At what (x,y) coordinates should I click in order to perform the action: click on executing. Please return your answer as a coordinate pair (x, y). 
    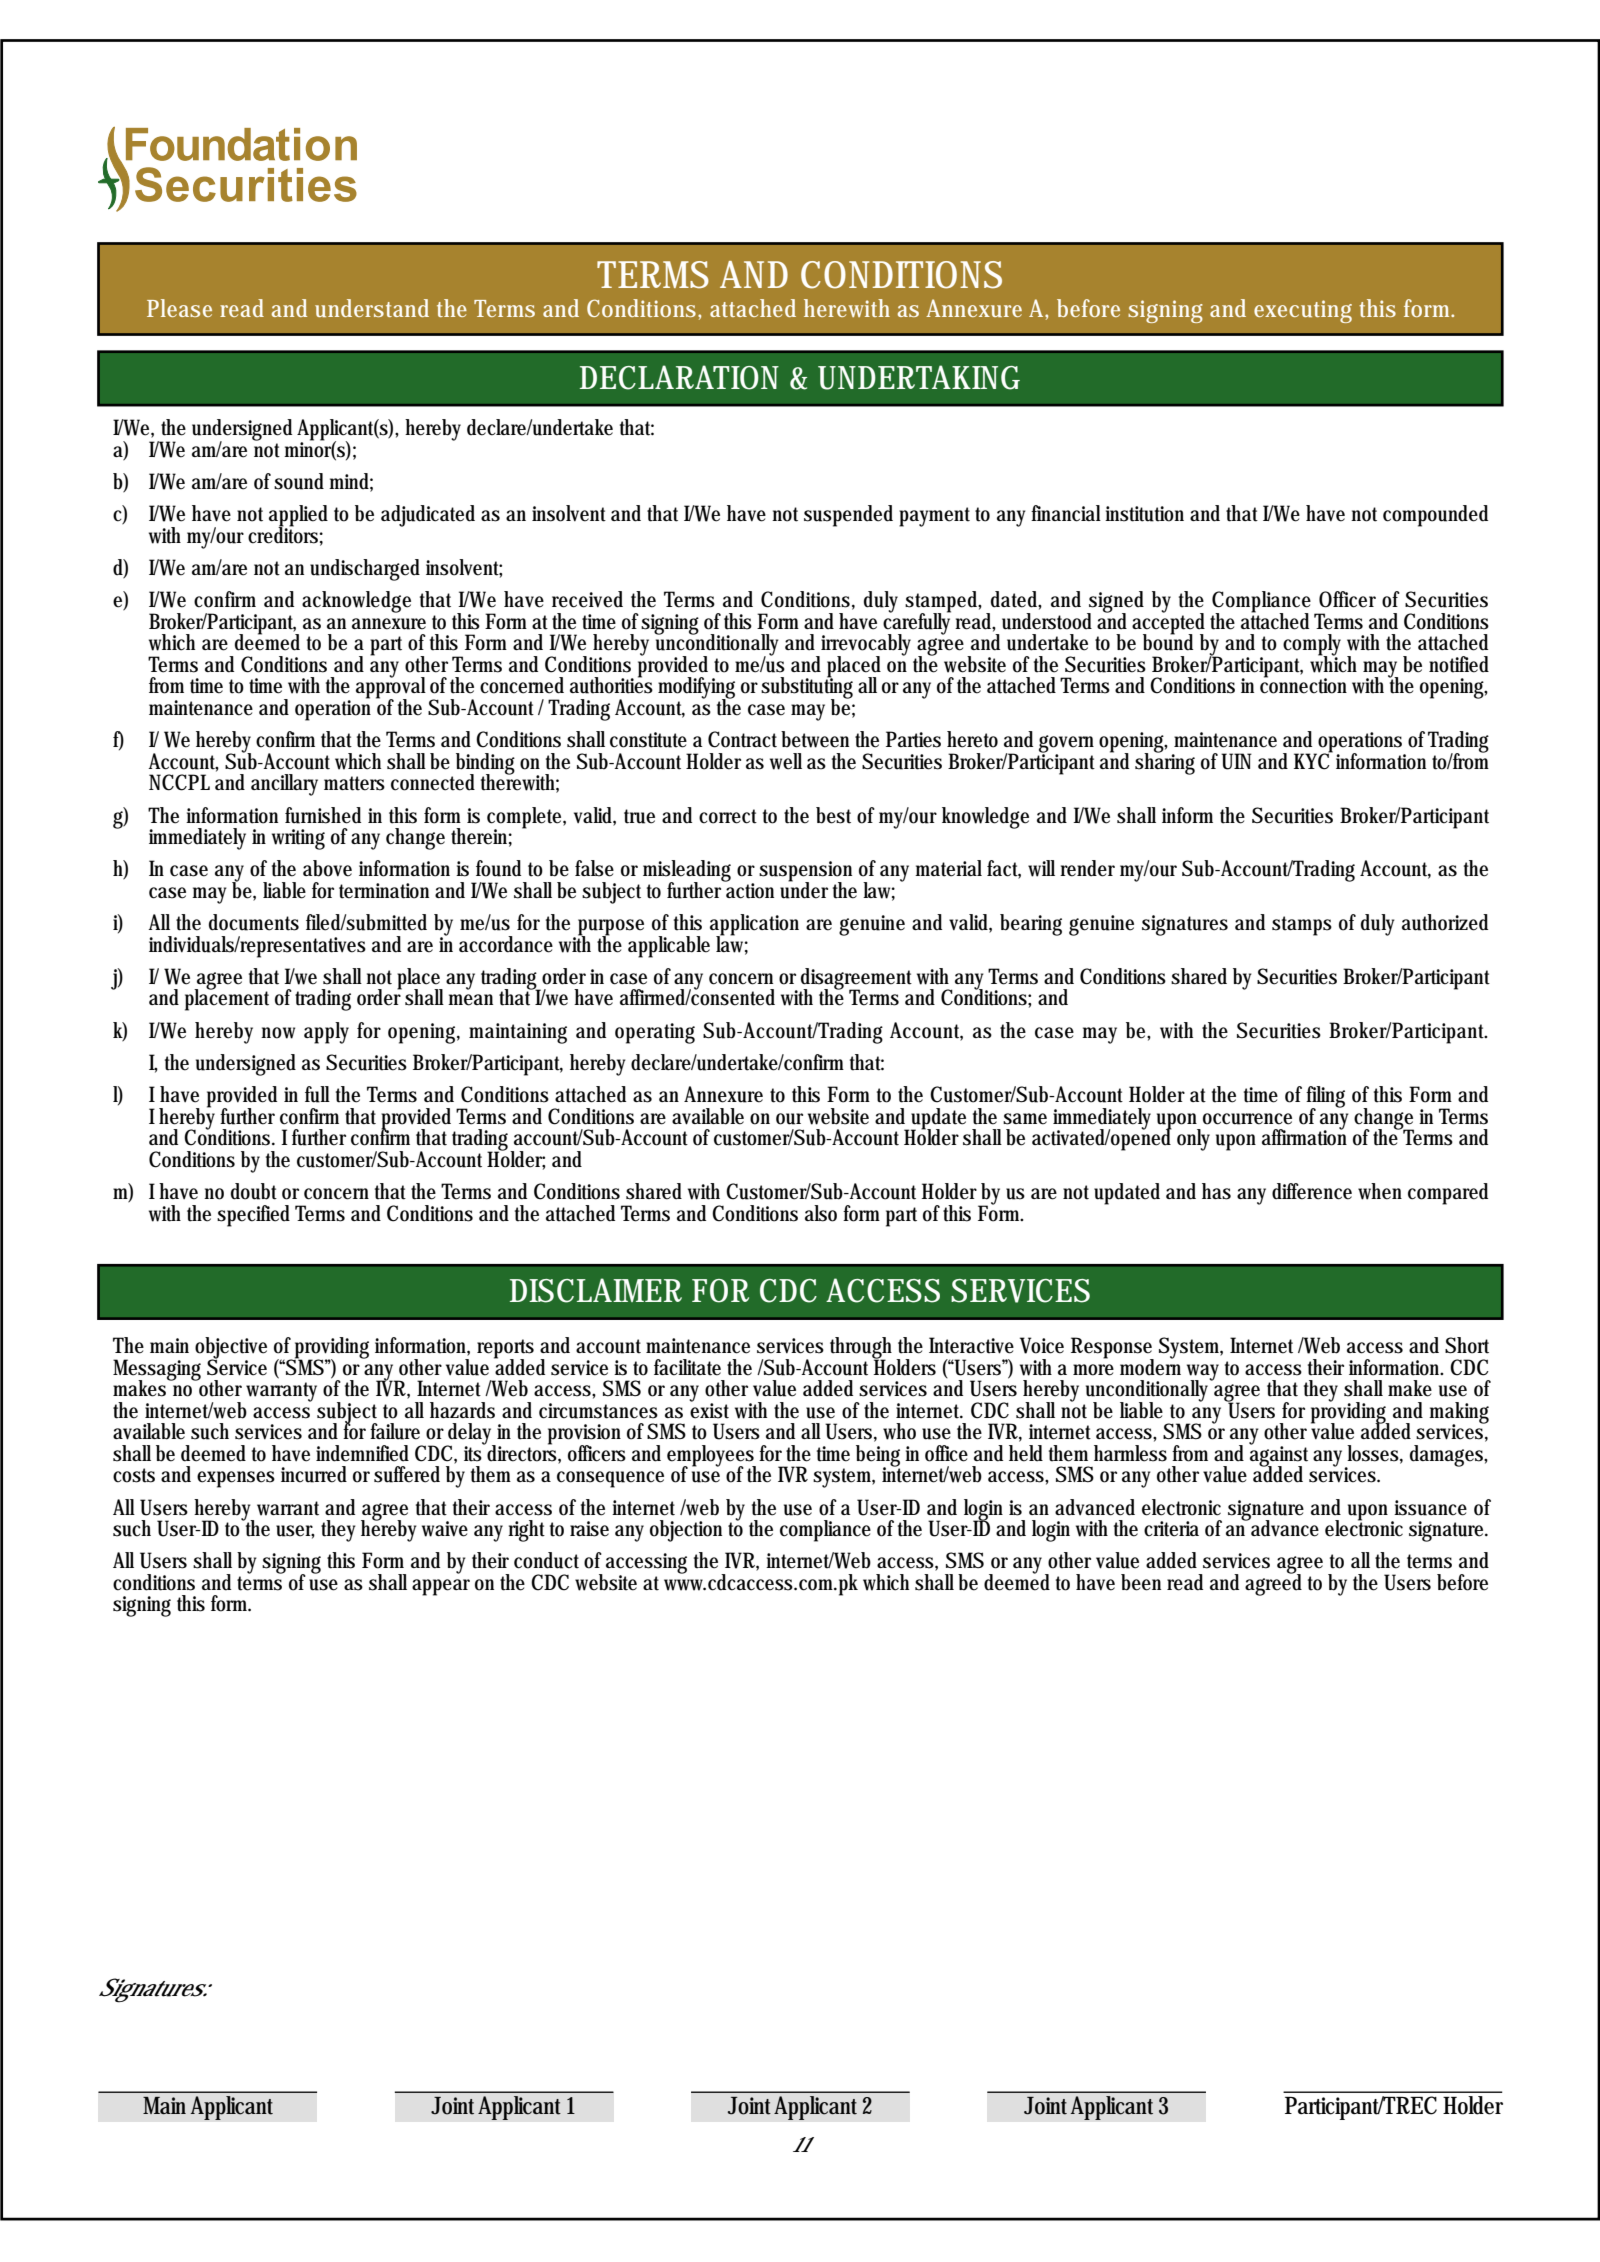
    Looking at the image, I should click on (1303, 311).
